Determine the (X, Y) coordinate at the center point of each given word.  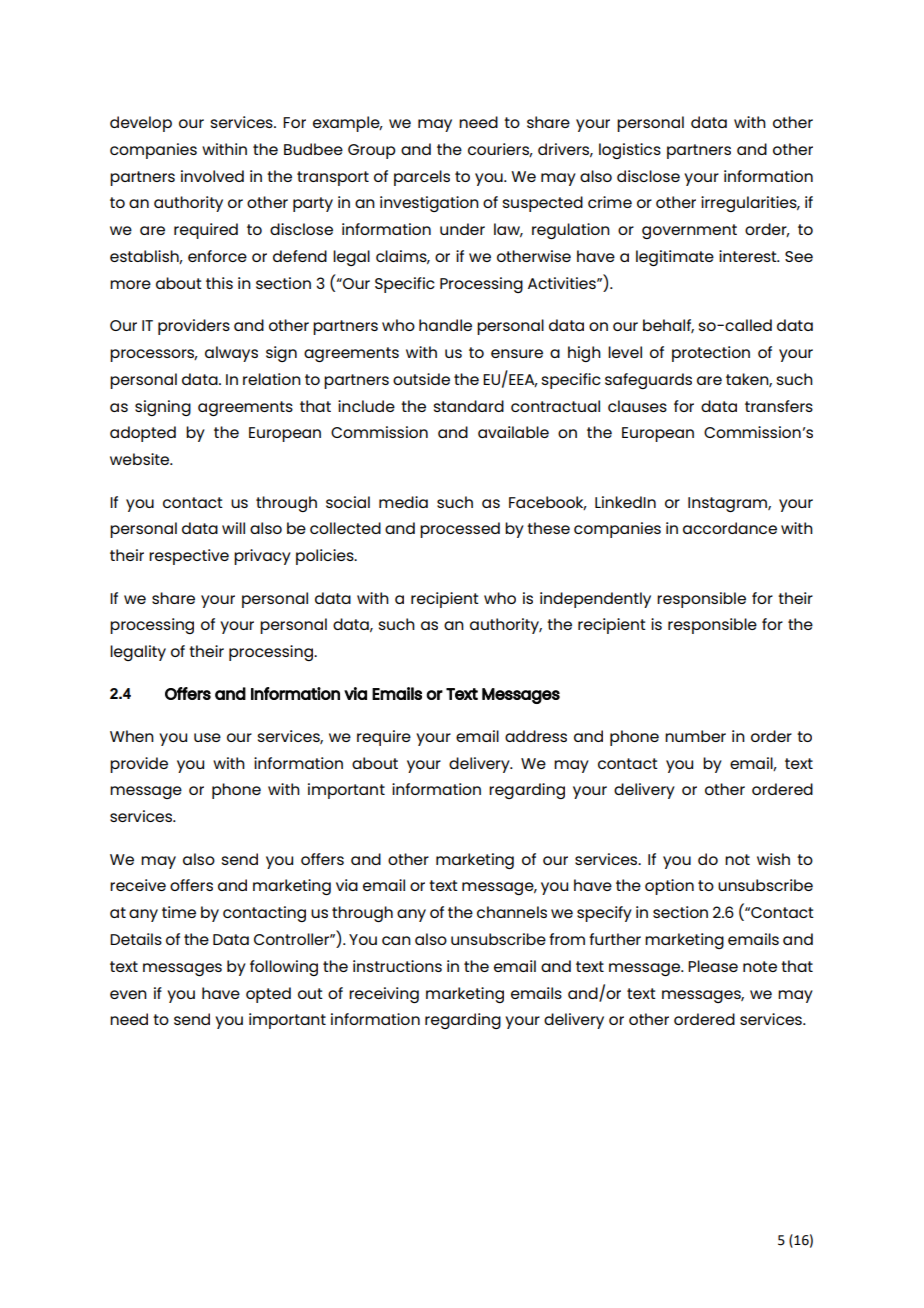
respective (189, 557)
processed (460, 530)
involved (212, 176)
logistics (630, 151)
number (695, 736)
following (284, 968)
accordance (730, 528)
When (132, 736)
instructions (397, 966)
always (231, 354)
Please (713, 966)
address (536, 736)
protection (711, 354)
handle (445, 325)
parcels (422, 178)
